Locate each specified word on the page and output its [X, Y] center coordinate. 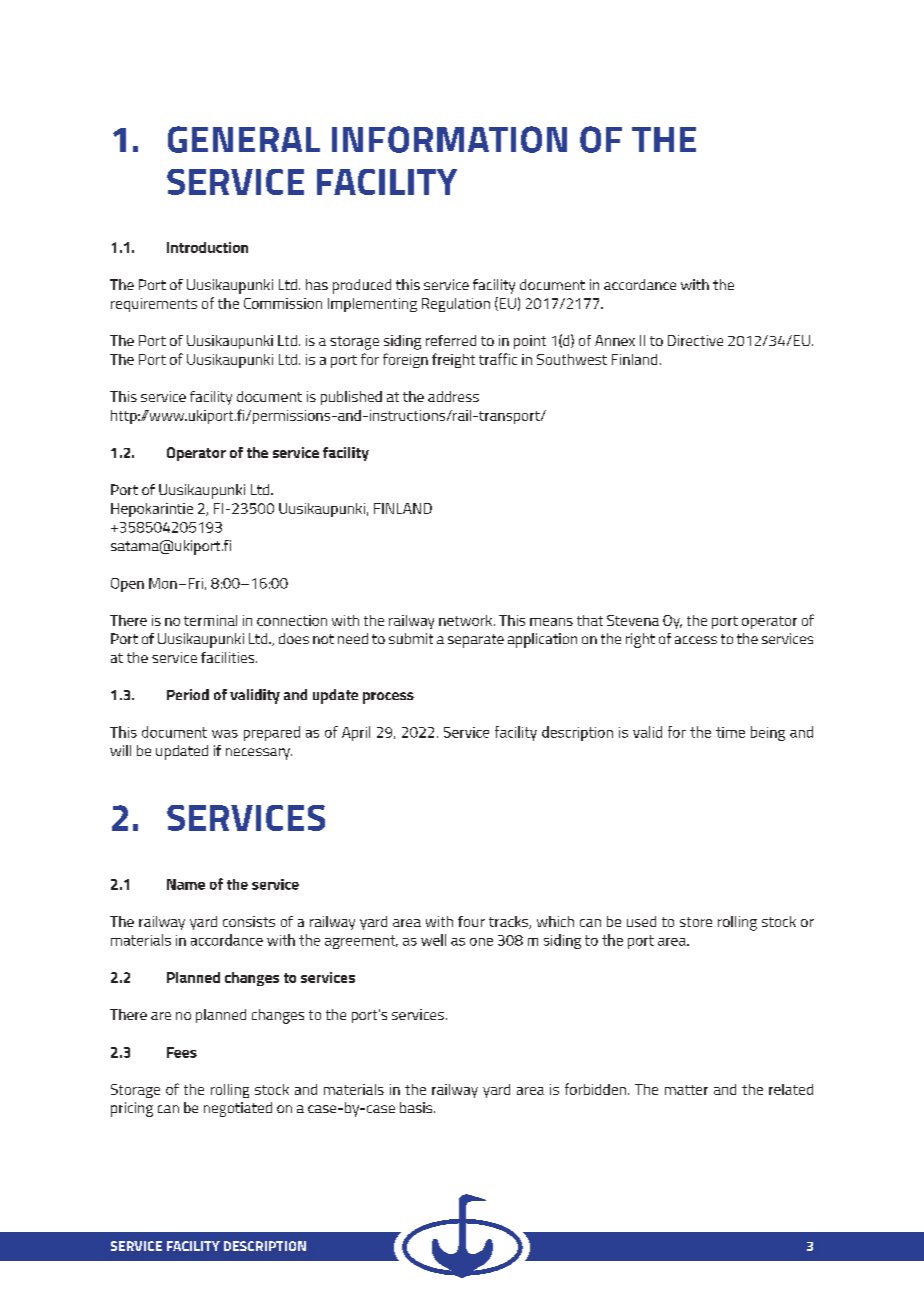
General [244, 139]
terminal [210, 620]
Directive [695, 340]
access [696, 640]
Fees [182, 1052]
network [467, 620]
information [449, 139]
